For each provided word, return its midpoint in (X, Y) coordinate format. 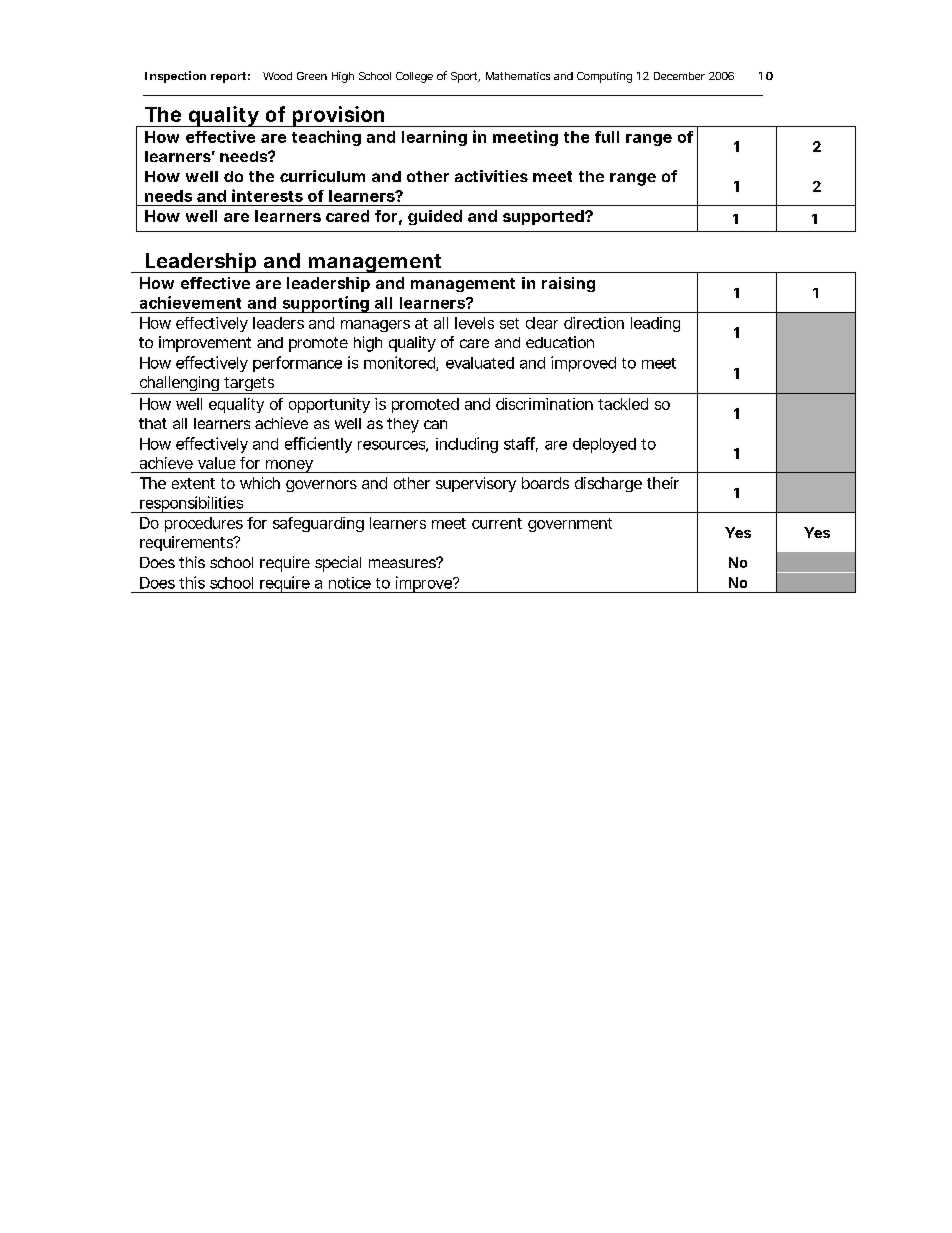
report (228, 77)
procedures (204, 524)
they (403, 425)
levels (474, 323)
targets (249, 385)
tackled (623, 404)
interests (267, 195)
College (414, 77)
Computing (604, 77)
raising (568, 284)
